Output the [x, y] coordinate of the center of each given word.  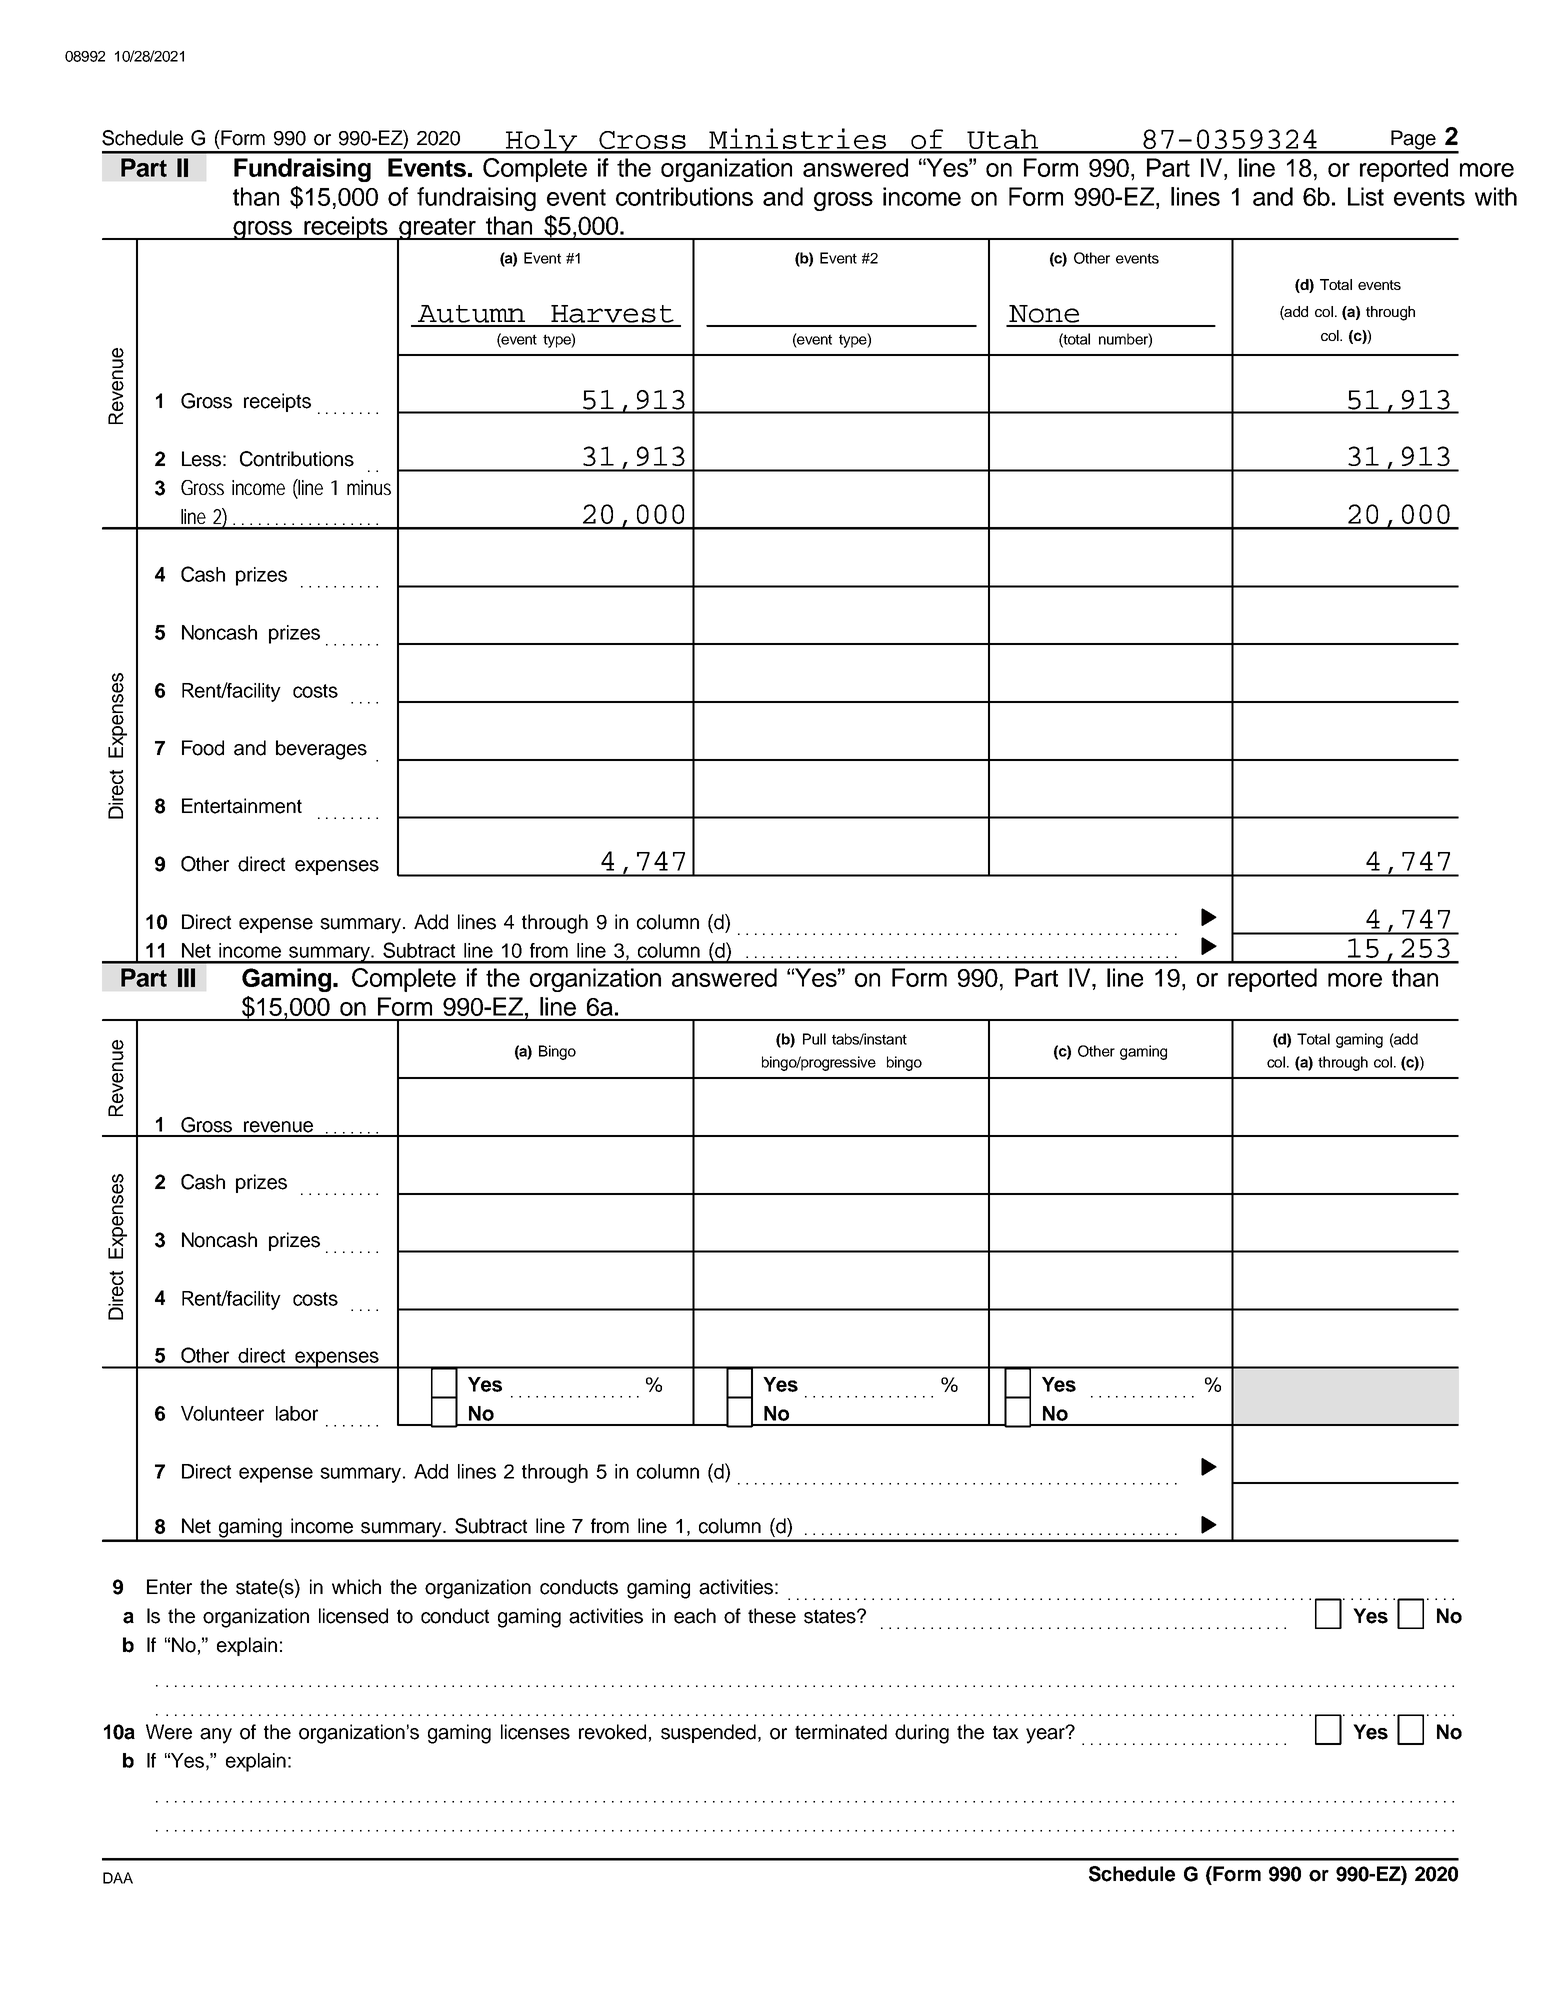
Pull [814, 1039]
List [1366, 196]
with [1496, 196]
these [772, 1616]
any [216, 1736]
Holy [541, 141]
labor [297, 1413]
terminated [841, 1732]
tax [1006, 1732]
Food [203, 748]
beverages [321, 750]
